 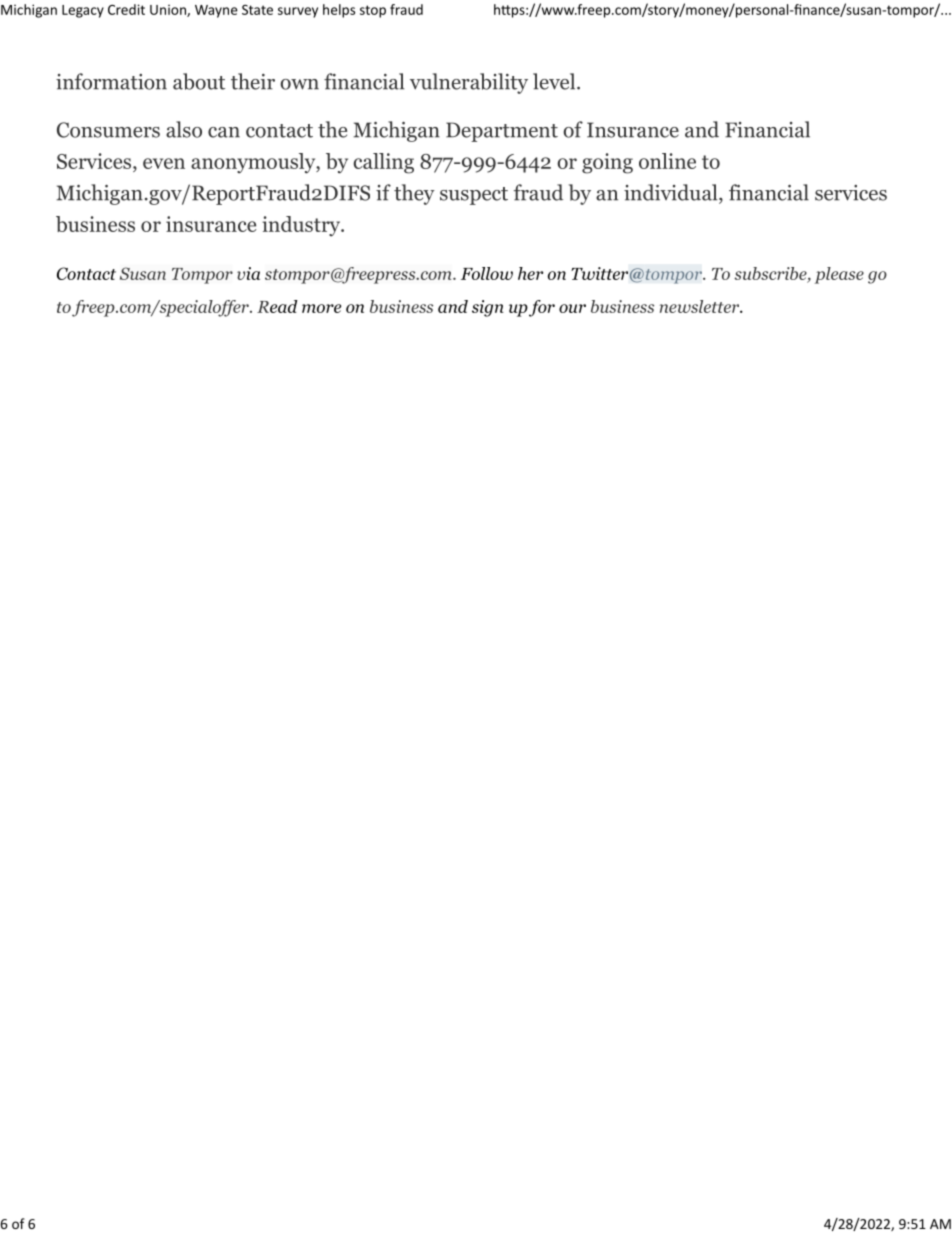 I want to click on level, so click(x=554, y=81).
